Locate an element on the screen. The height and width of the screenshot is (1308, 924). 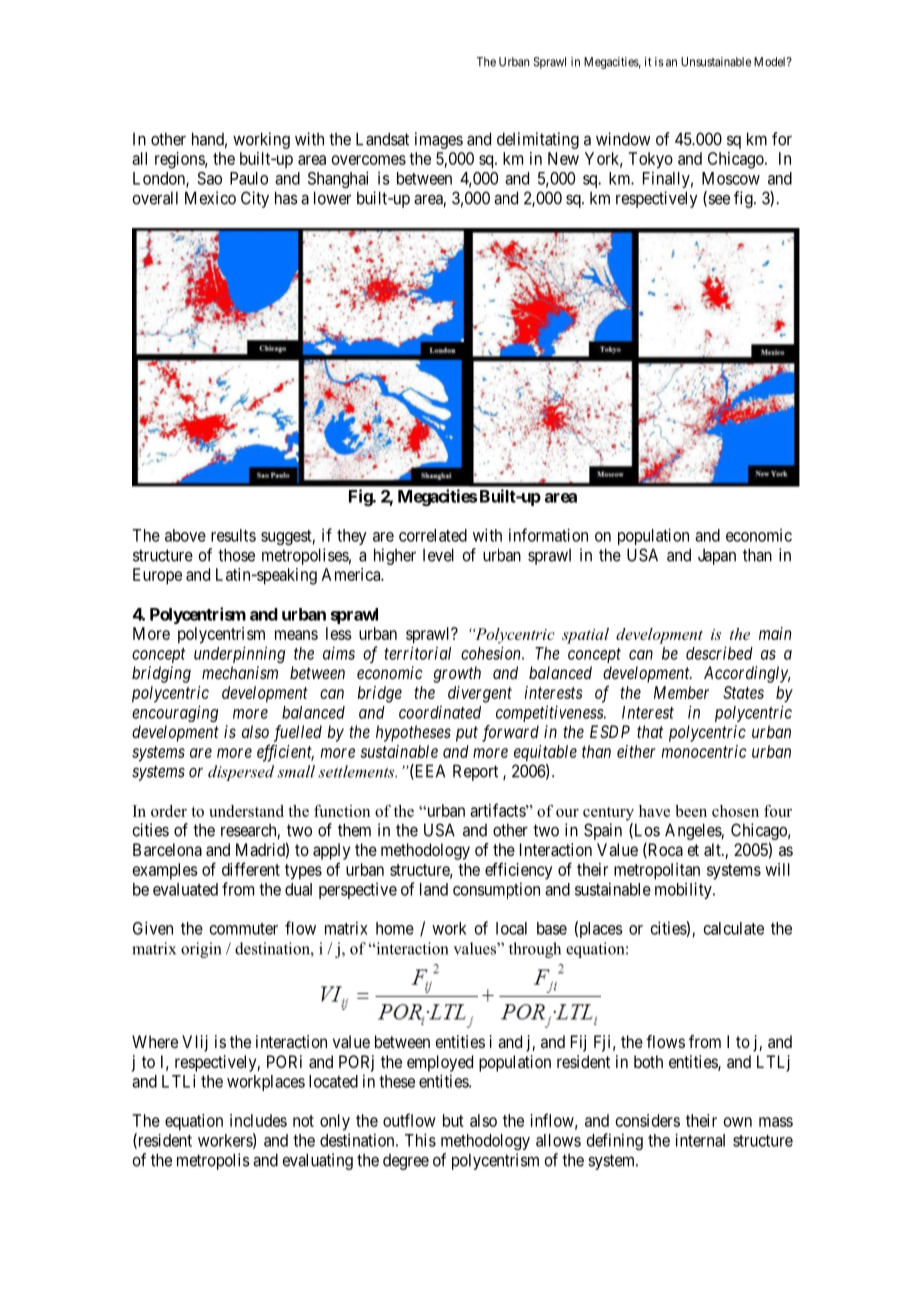
underpinning is located at coordinates (239, 654).
